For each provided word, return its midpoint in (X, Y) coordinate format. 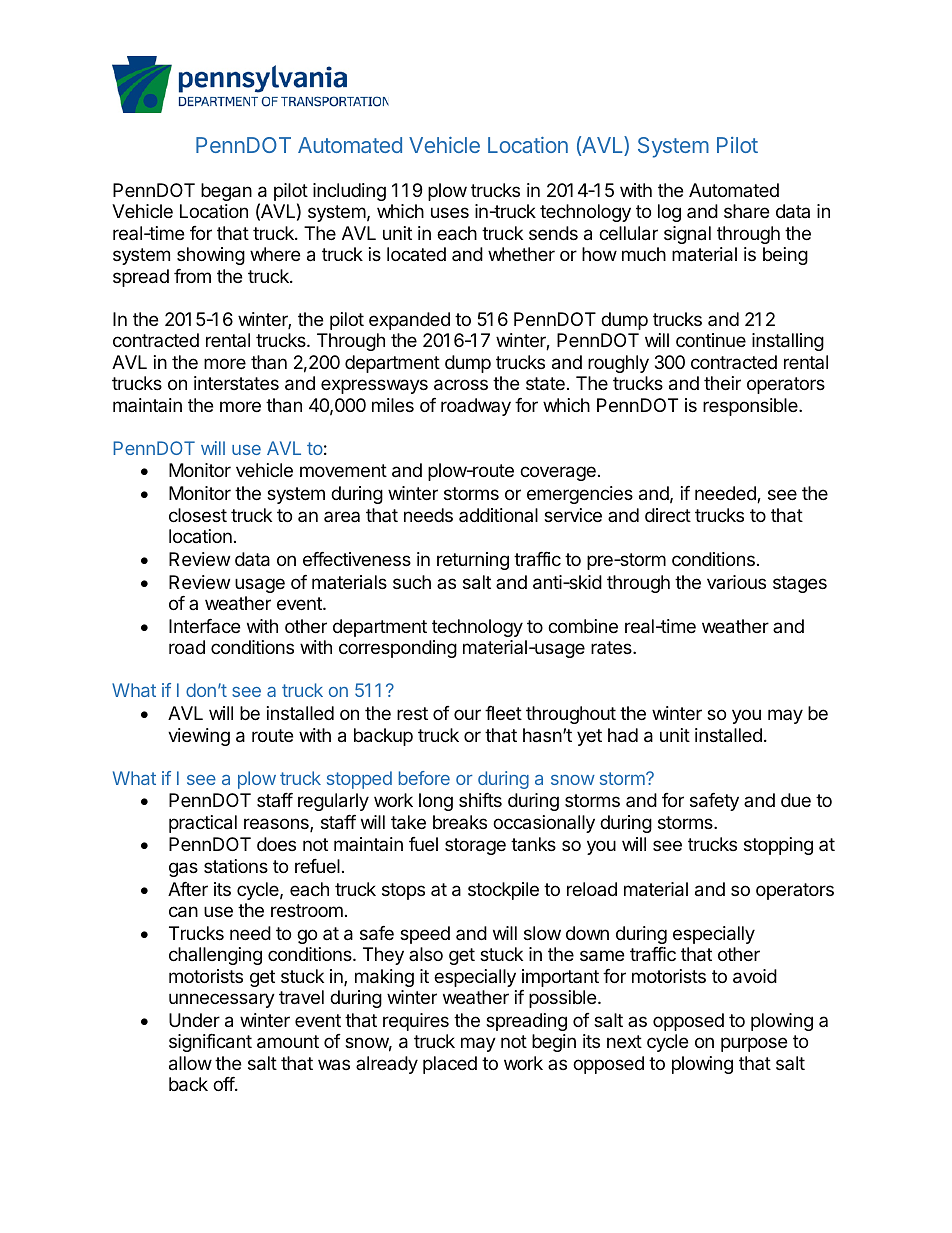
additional (498, 515)
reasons (277, 825)
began (226, 192)
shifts (480, 800)
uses (450, 212)
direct (668, 515)
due (796, 800)
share (746, 211)
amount (288, 1042)
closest (198, 515)
